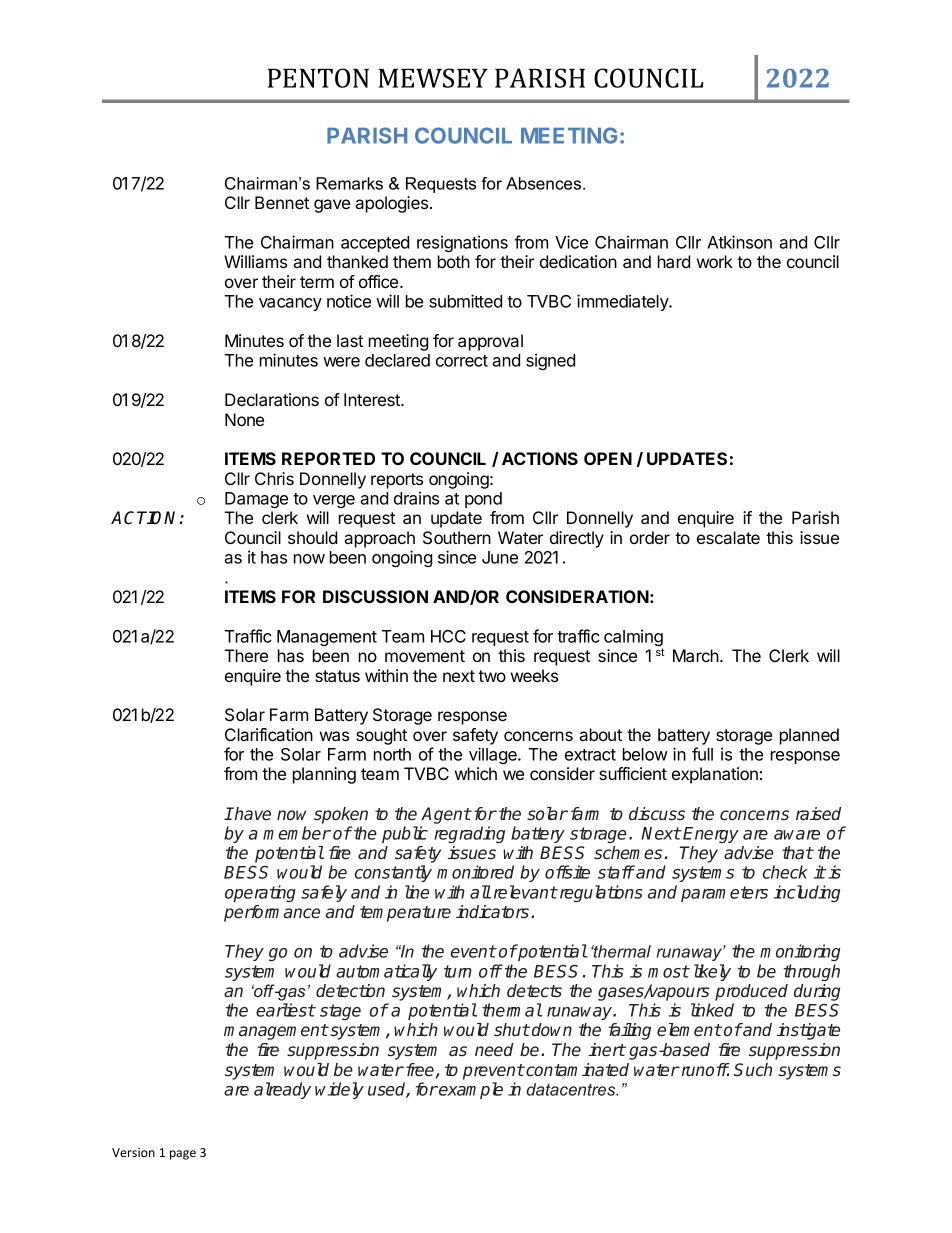  I want to click on Bennet, so click(282, 202).
